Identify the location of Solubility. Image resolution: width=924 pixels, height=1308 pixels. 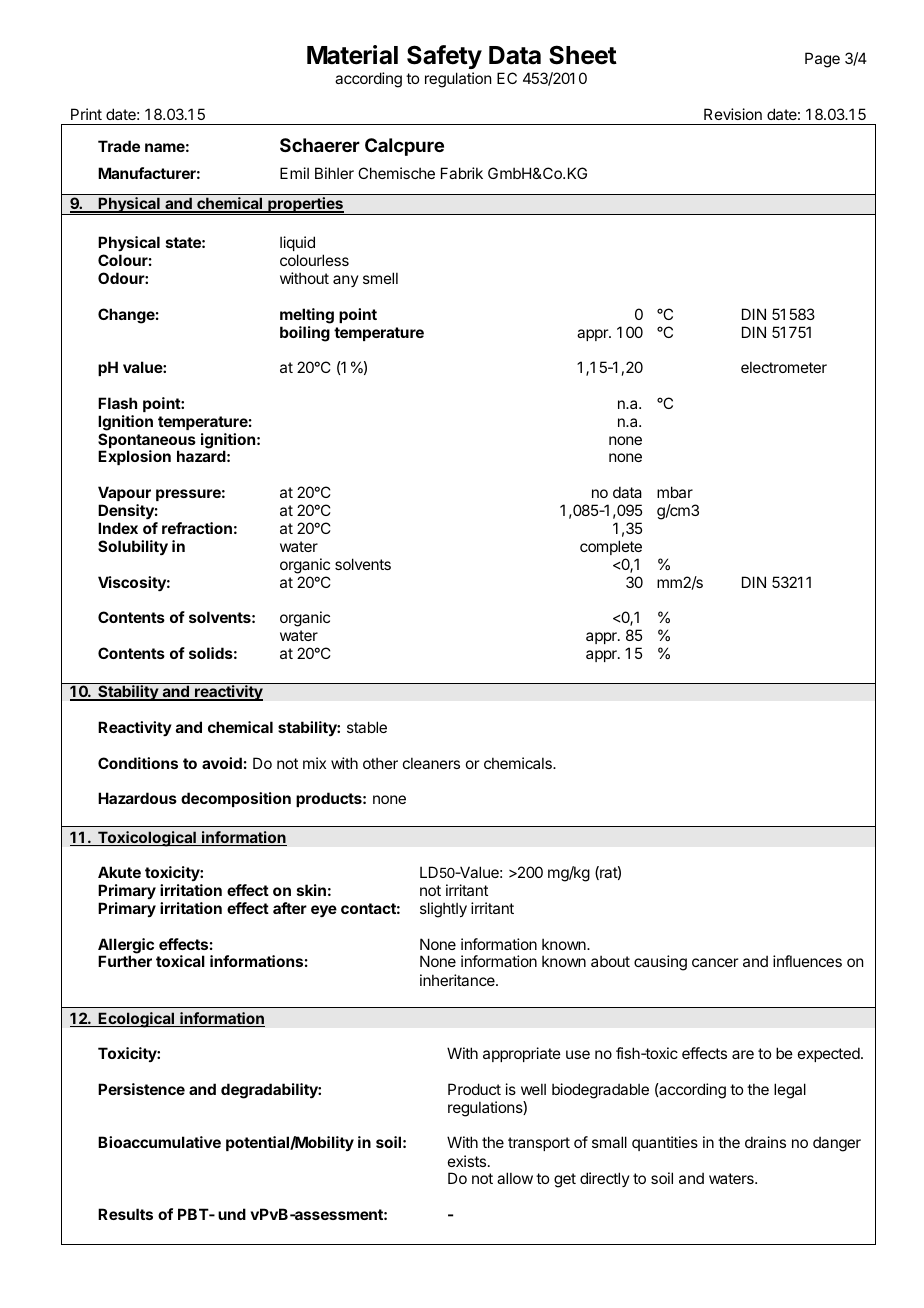
(133, 547).
